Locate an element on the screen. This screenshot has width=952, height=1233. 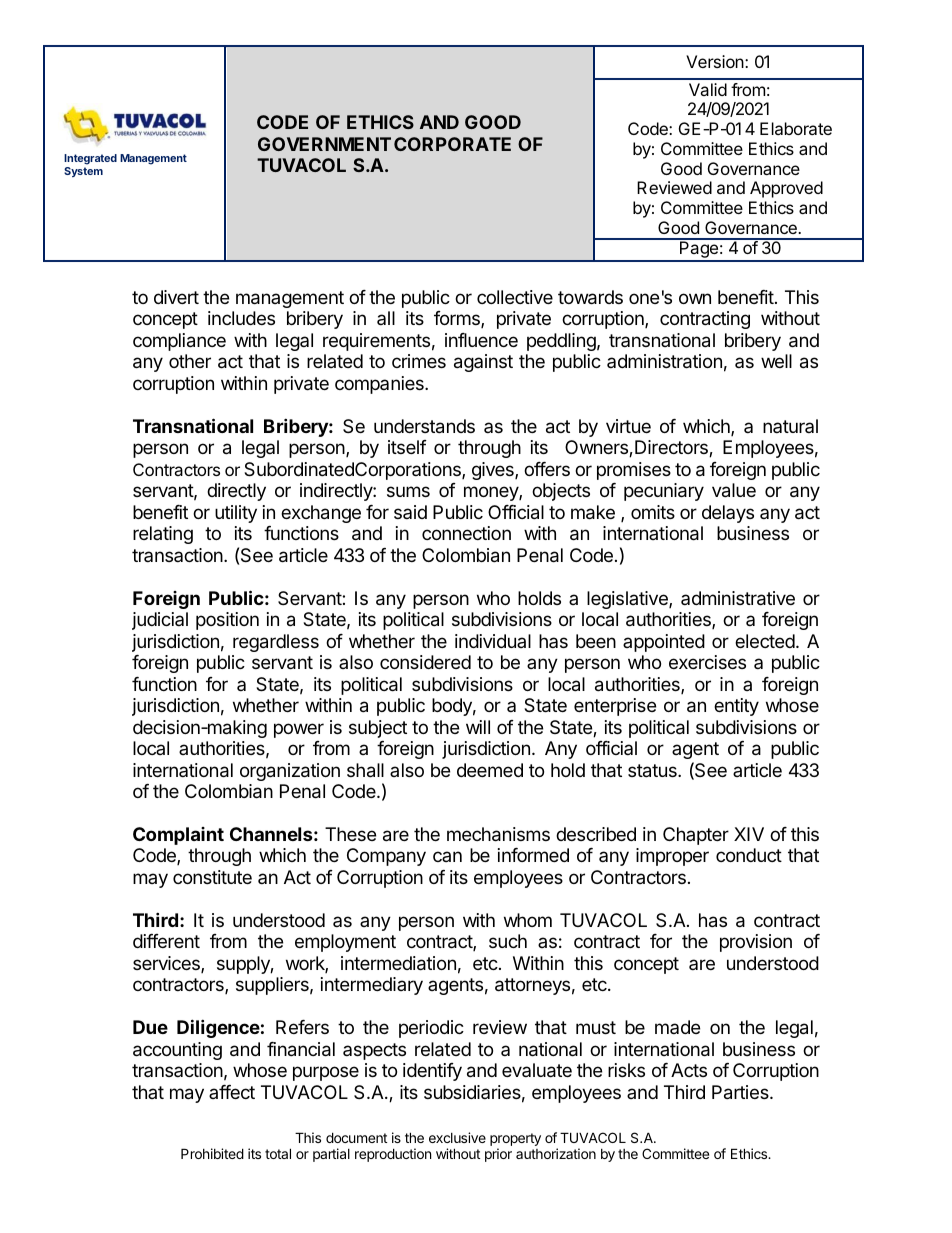
exclusive is located at coordinates (457, 1137).
